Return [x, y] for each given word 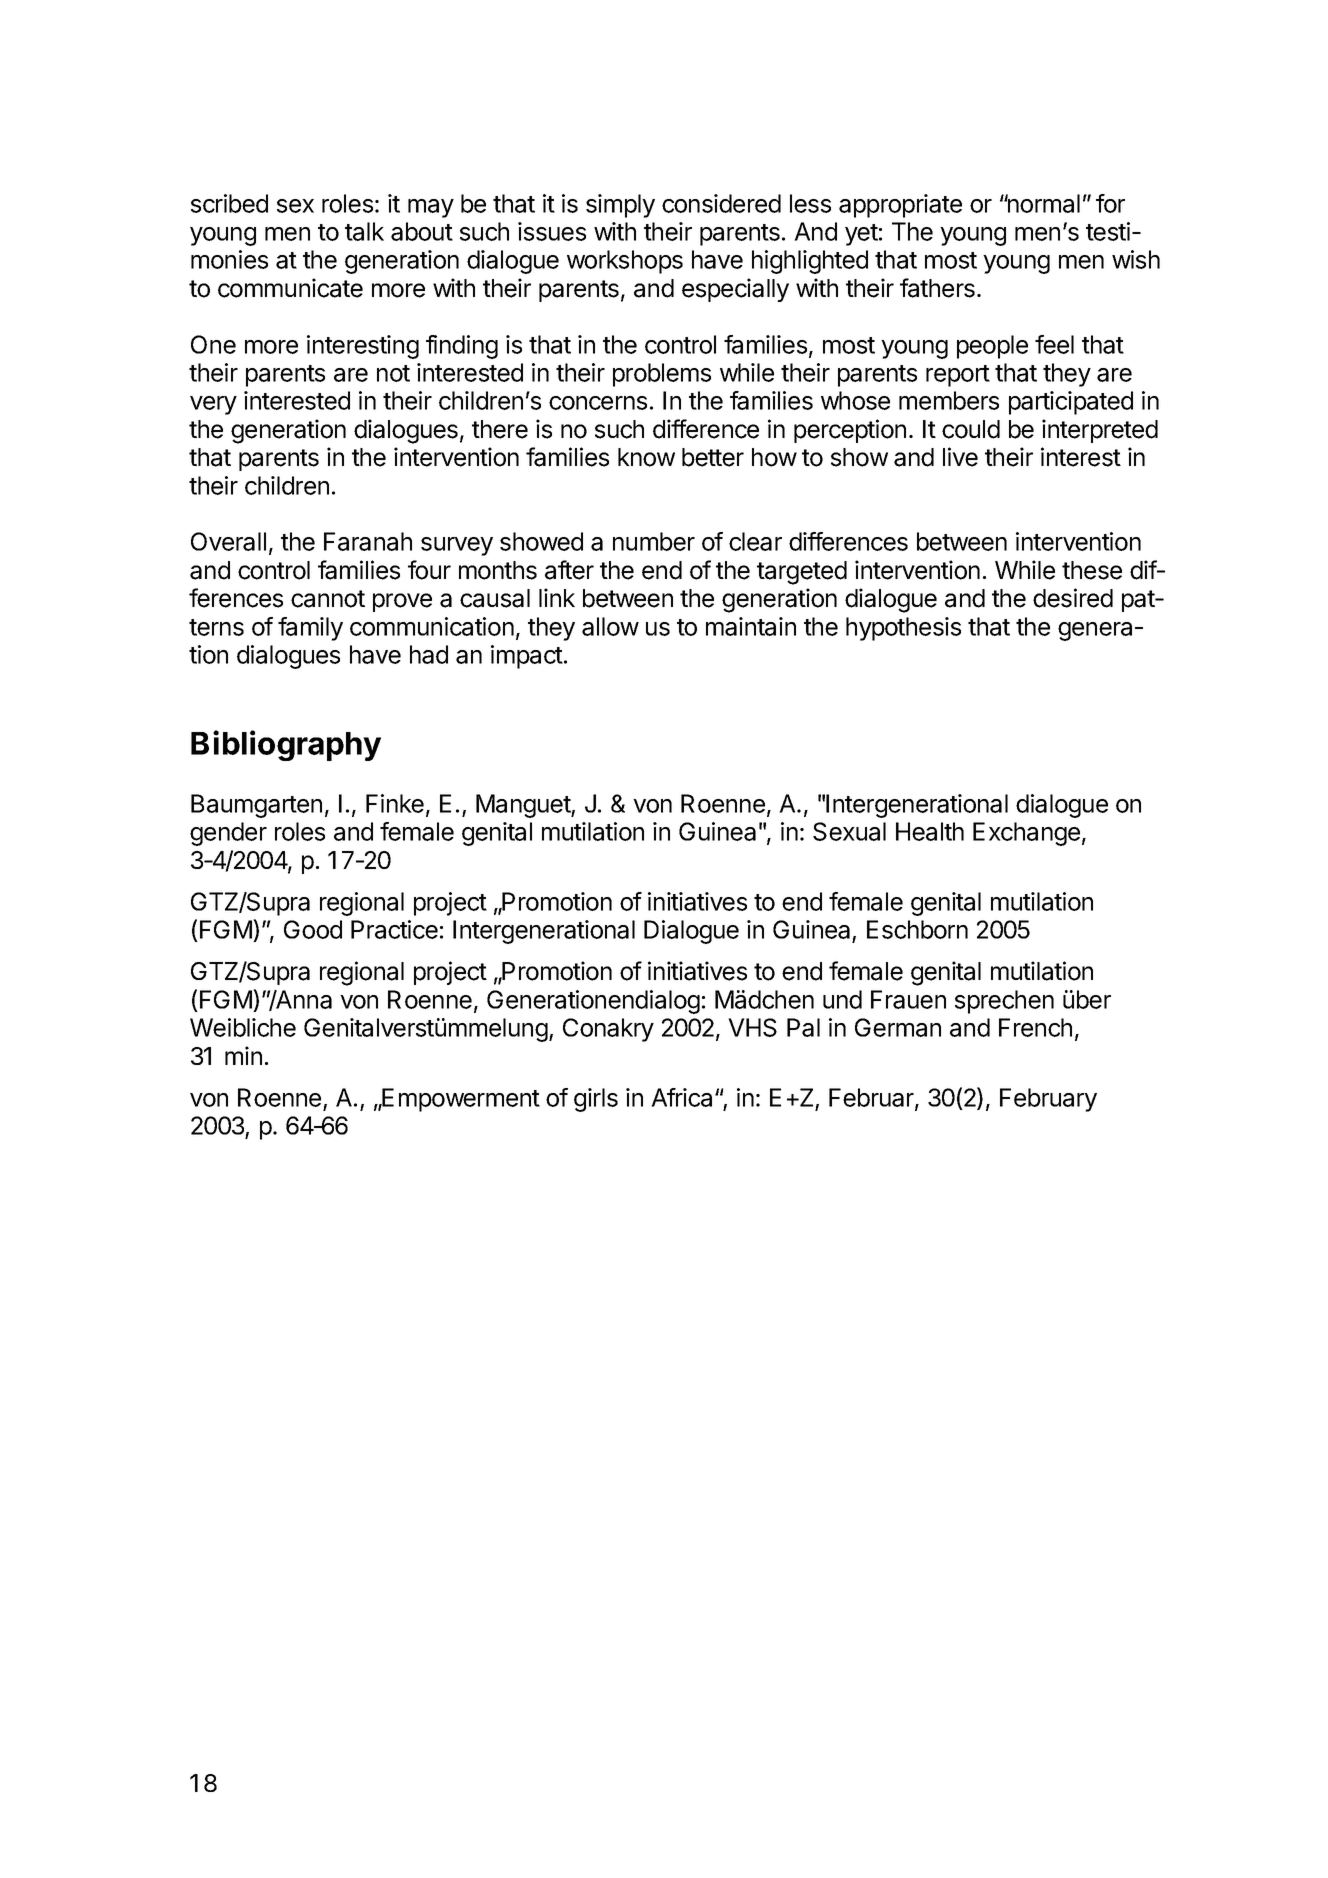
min [243, 1055]
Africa [683, 1097]
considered [721, 203]
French [1035, 1027]
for [1110, 203]
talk [364, 231]
